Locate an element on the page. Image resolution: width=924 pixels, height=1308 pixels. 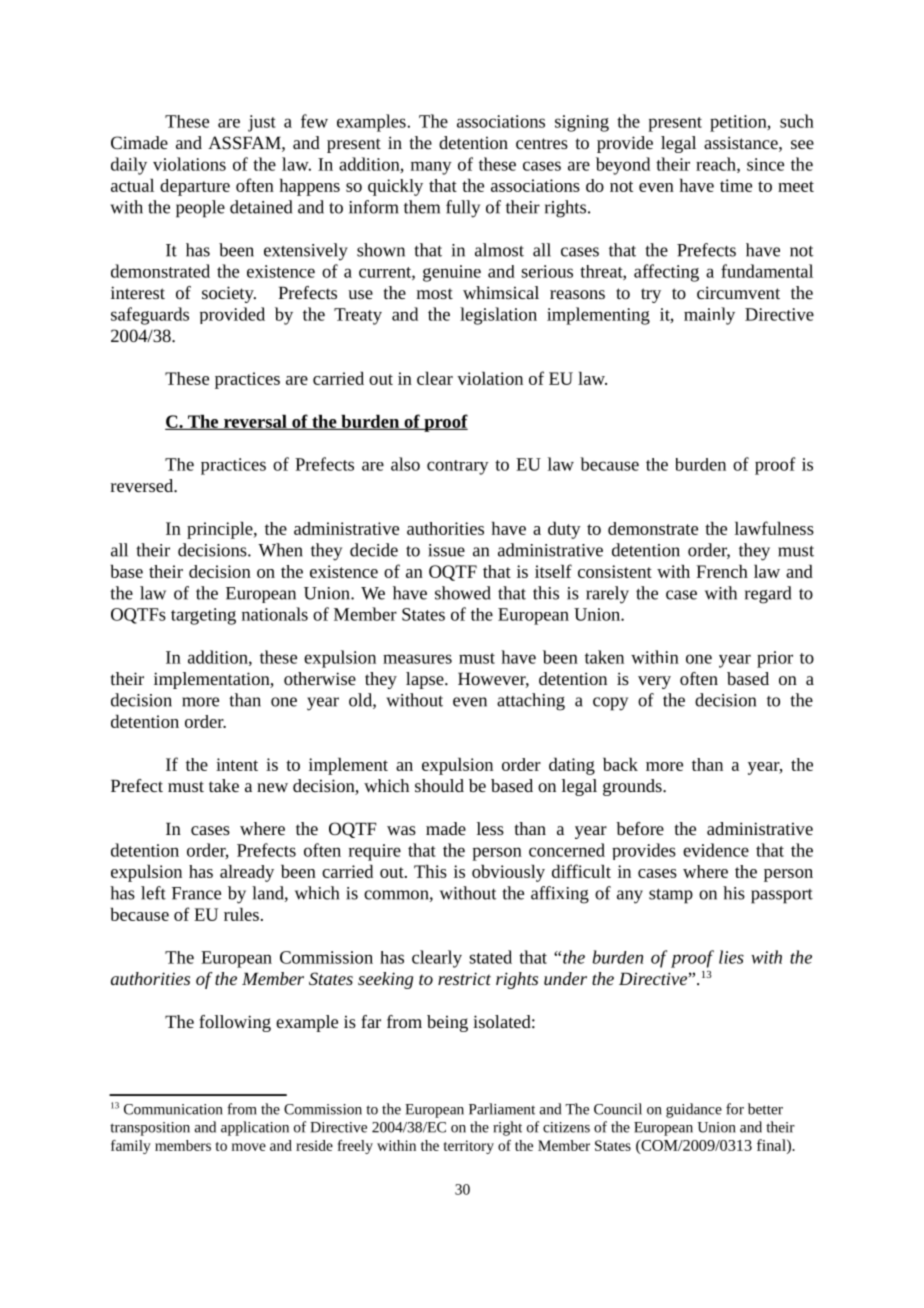
lies is located at coordinates (731, 957).
